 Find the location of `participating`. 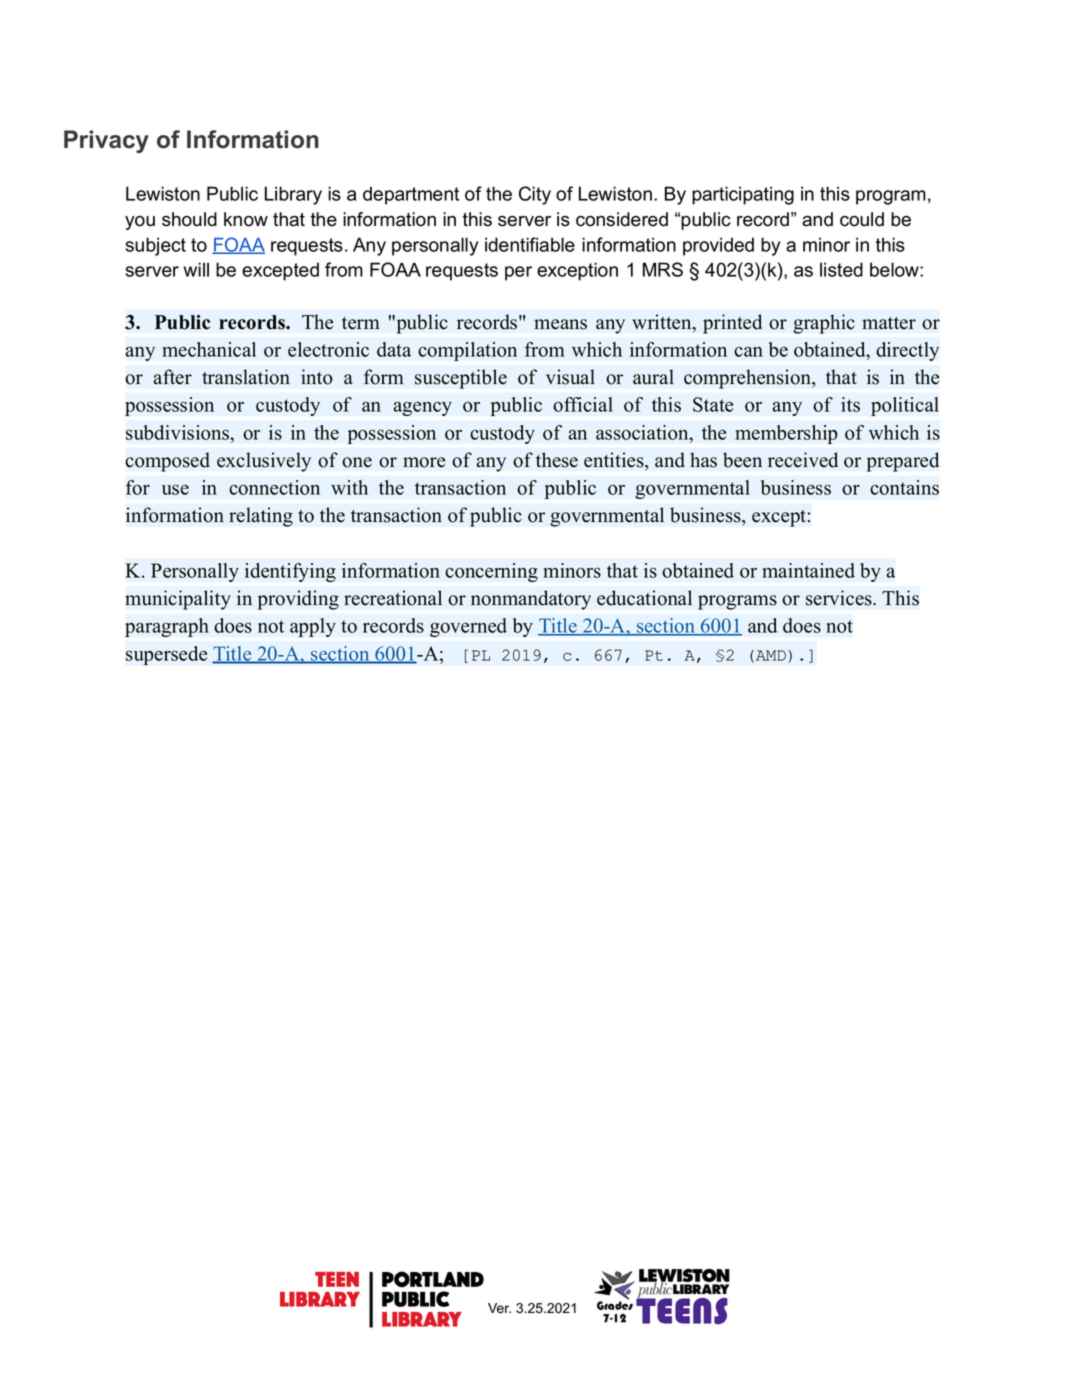

participating is located at coordinates (743, 195).
